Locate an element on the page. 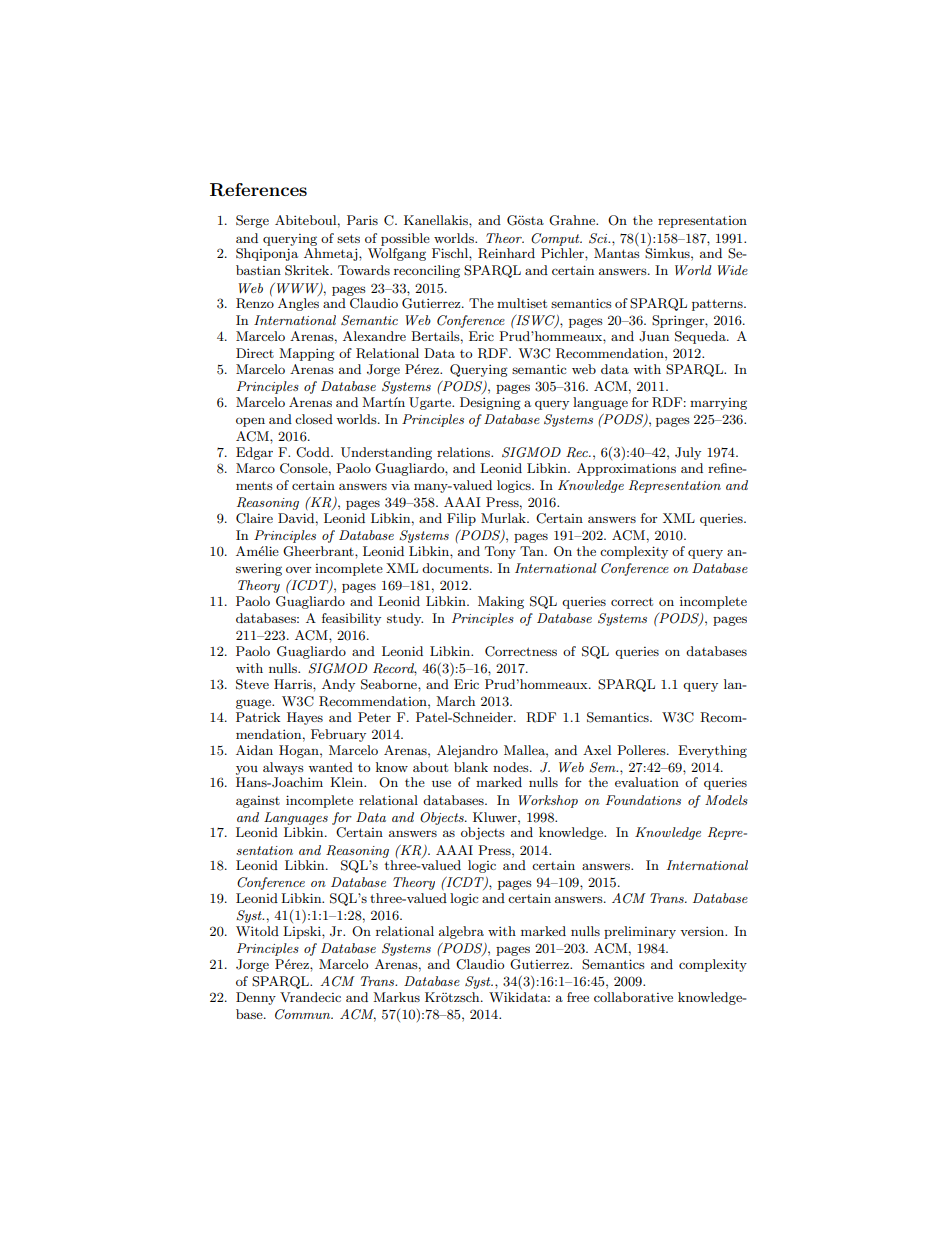  sets is located at coordinates (348, 238).
